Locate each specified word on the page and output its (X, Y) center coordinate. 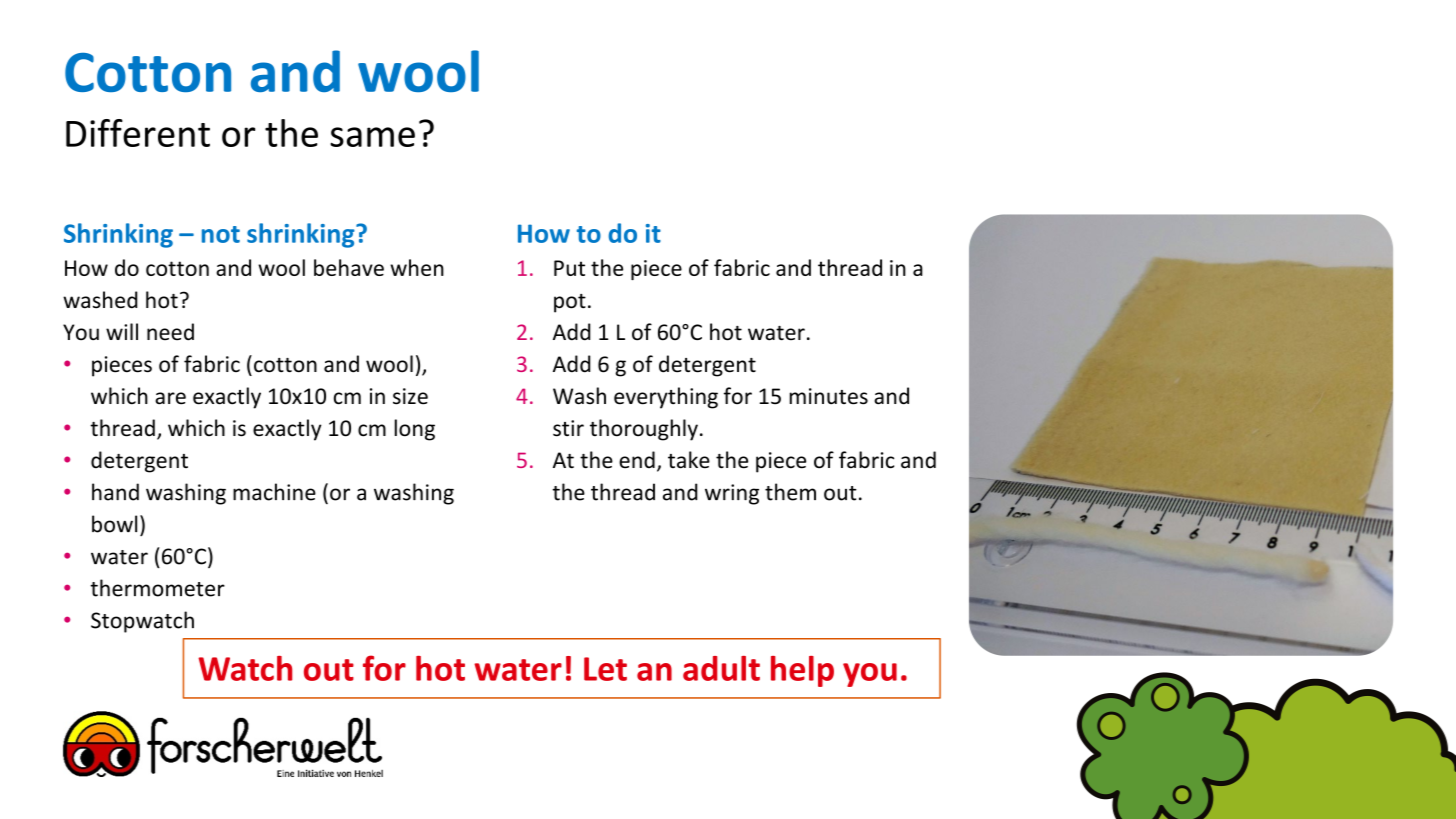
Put (569, 268)
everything (666, 398)
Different (138, 133)
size (410, 396)
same (372, 137)
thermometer (157, 588)
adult (721, 668)
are (170, 398)
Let (605, 669)
